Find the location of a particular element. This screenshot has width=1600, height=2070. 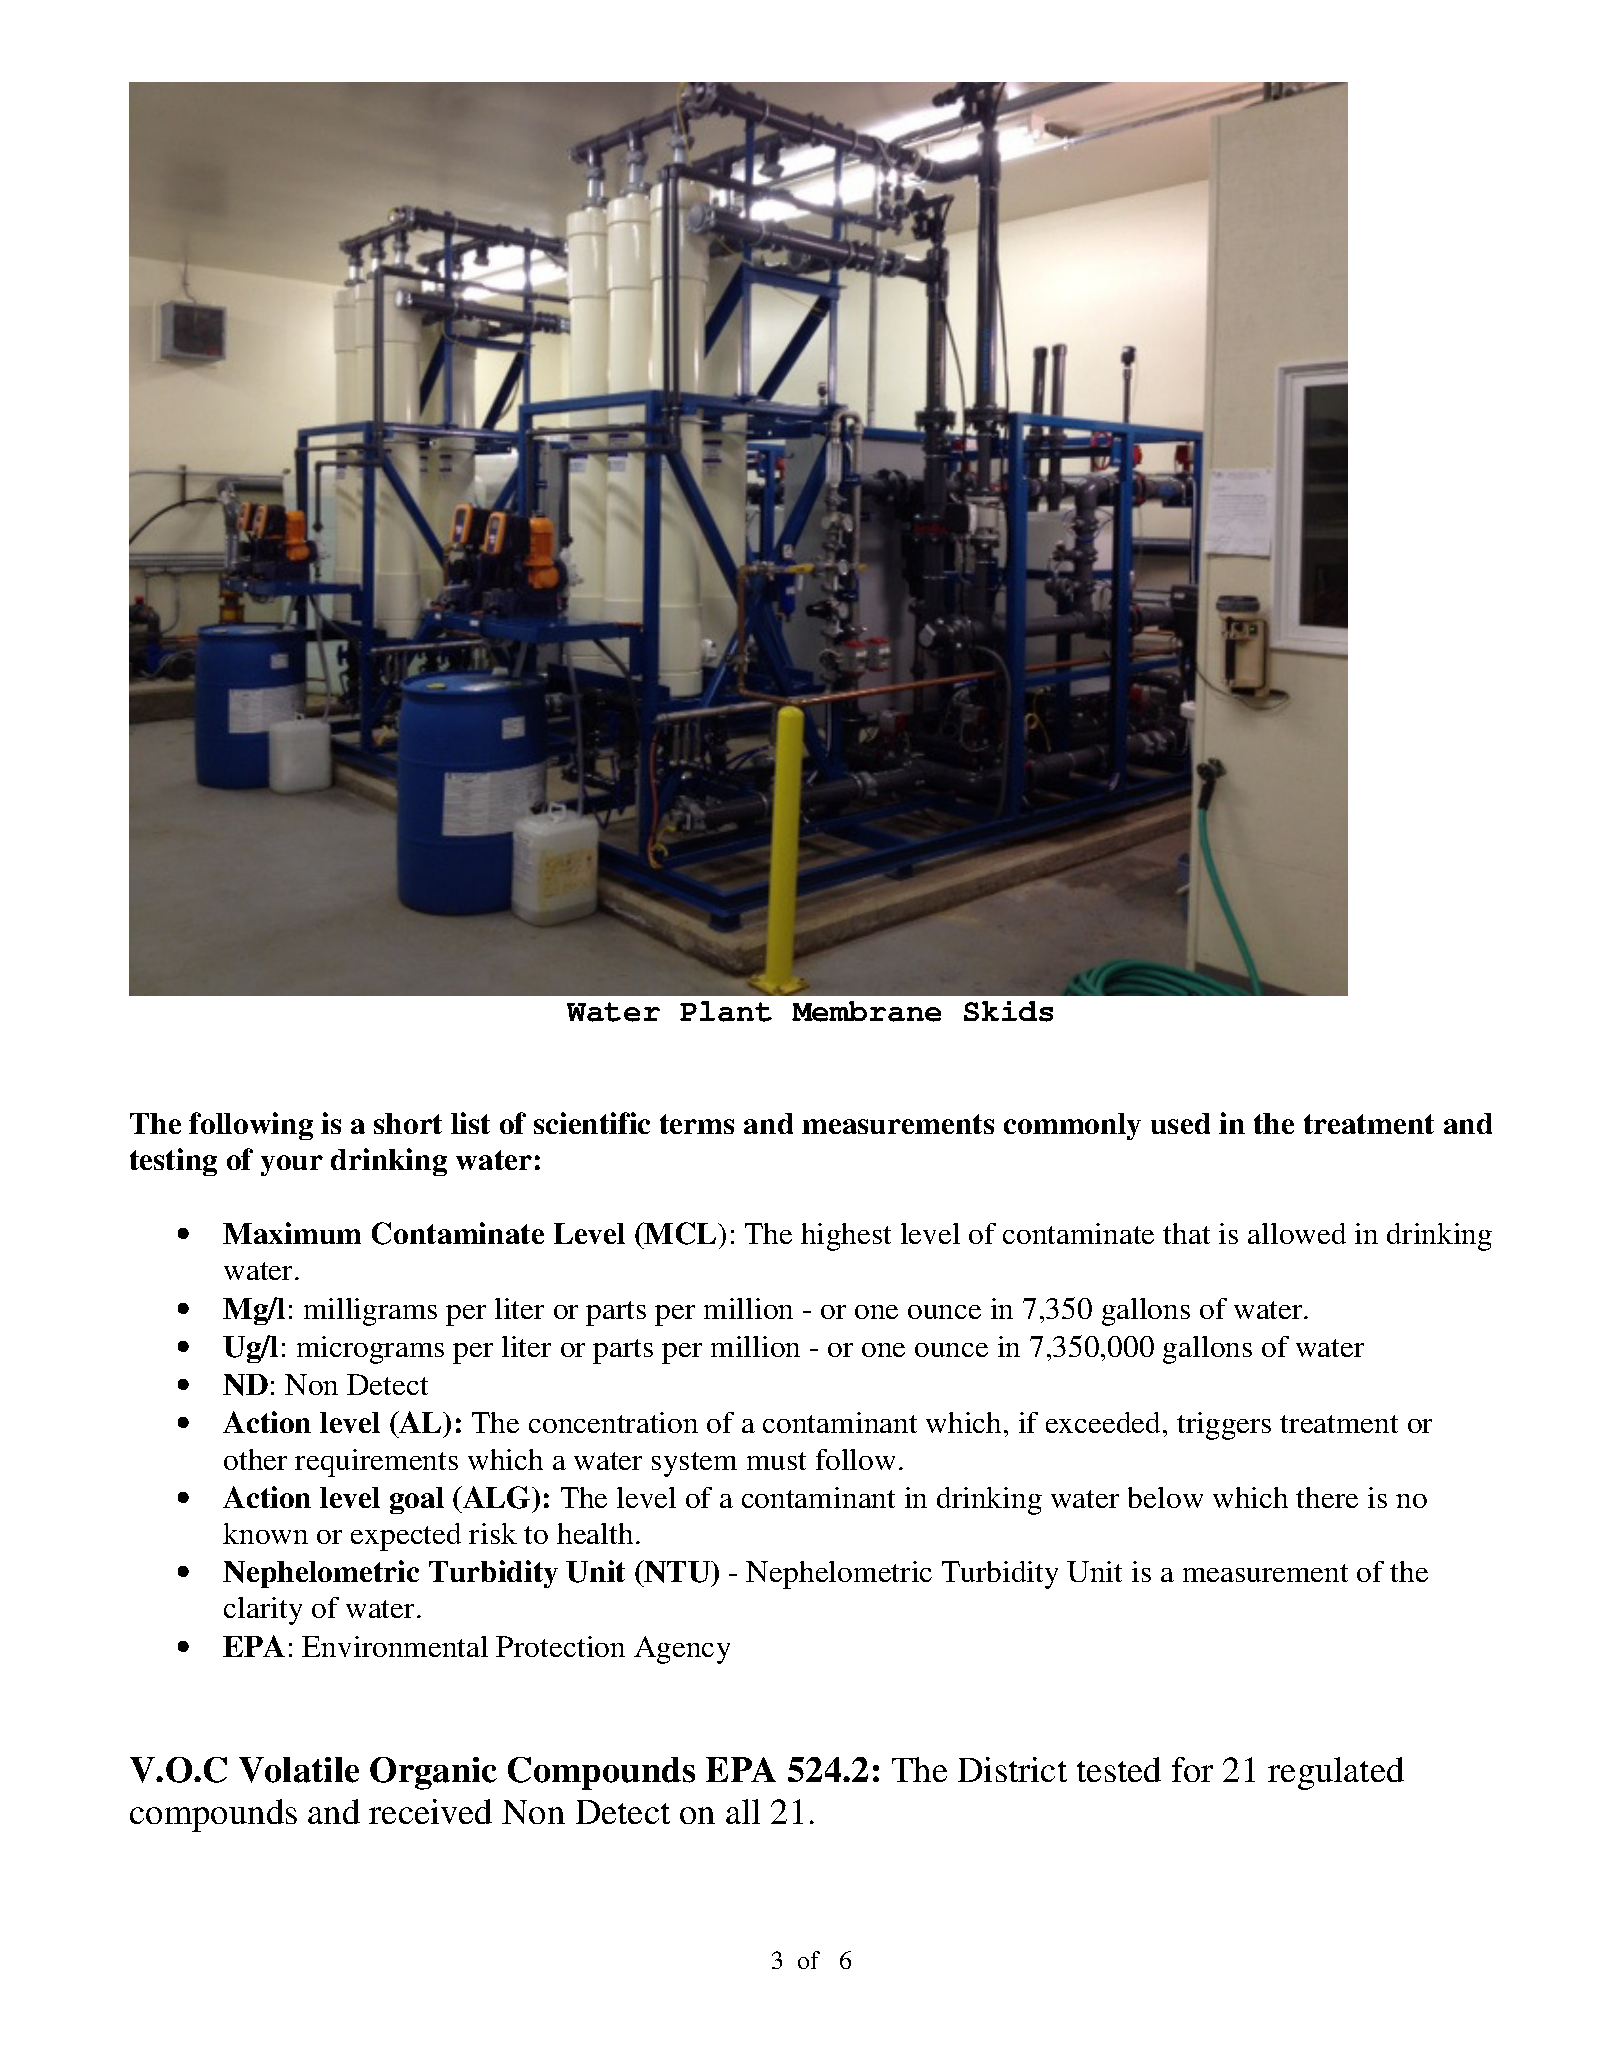

for is located at coordinates (1192, 1769).
